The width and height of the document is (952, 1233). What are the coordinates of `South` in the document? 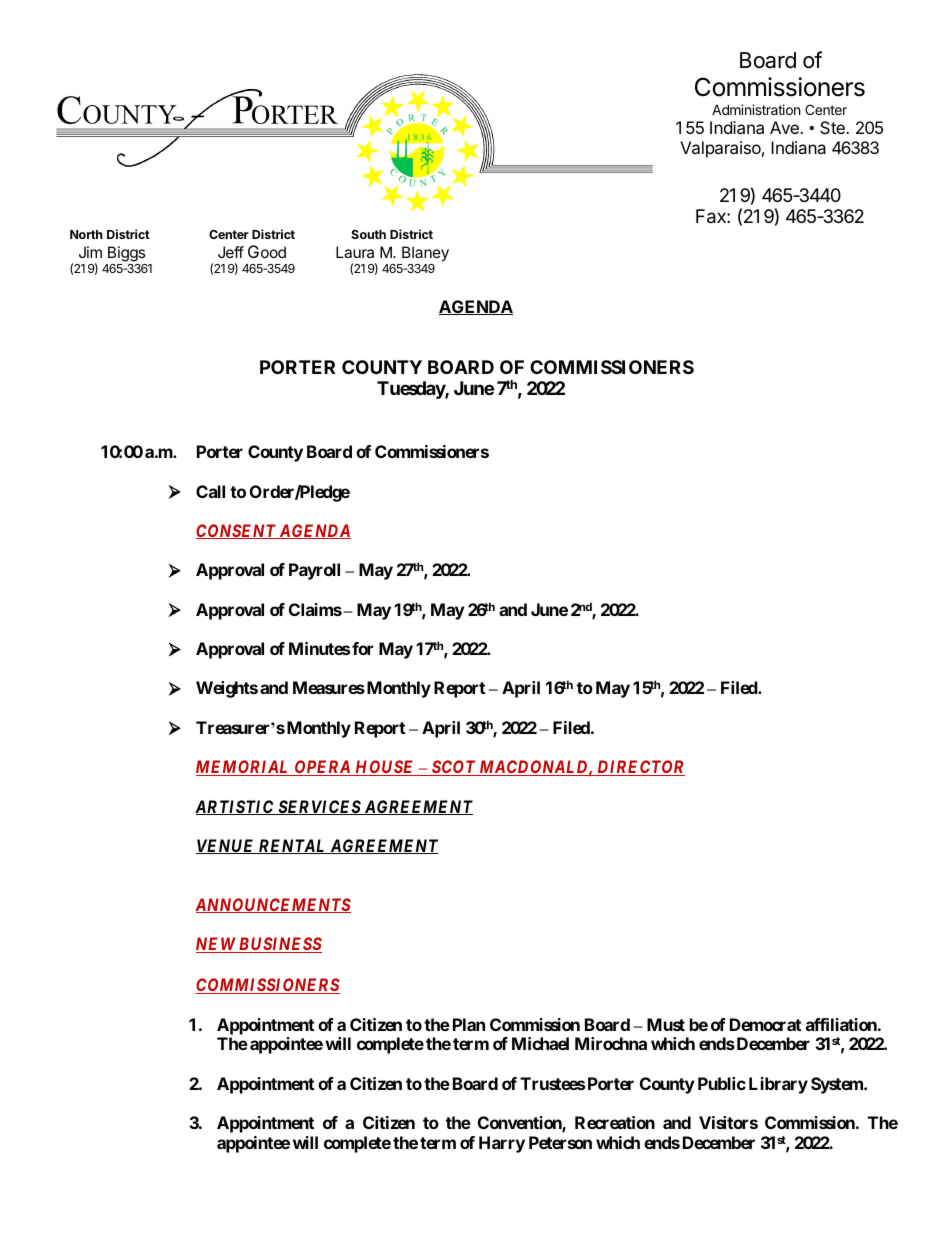 It's located at (368, 234).
